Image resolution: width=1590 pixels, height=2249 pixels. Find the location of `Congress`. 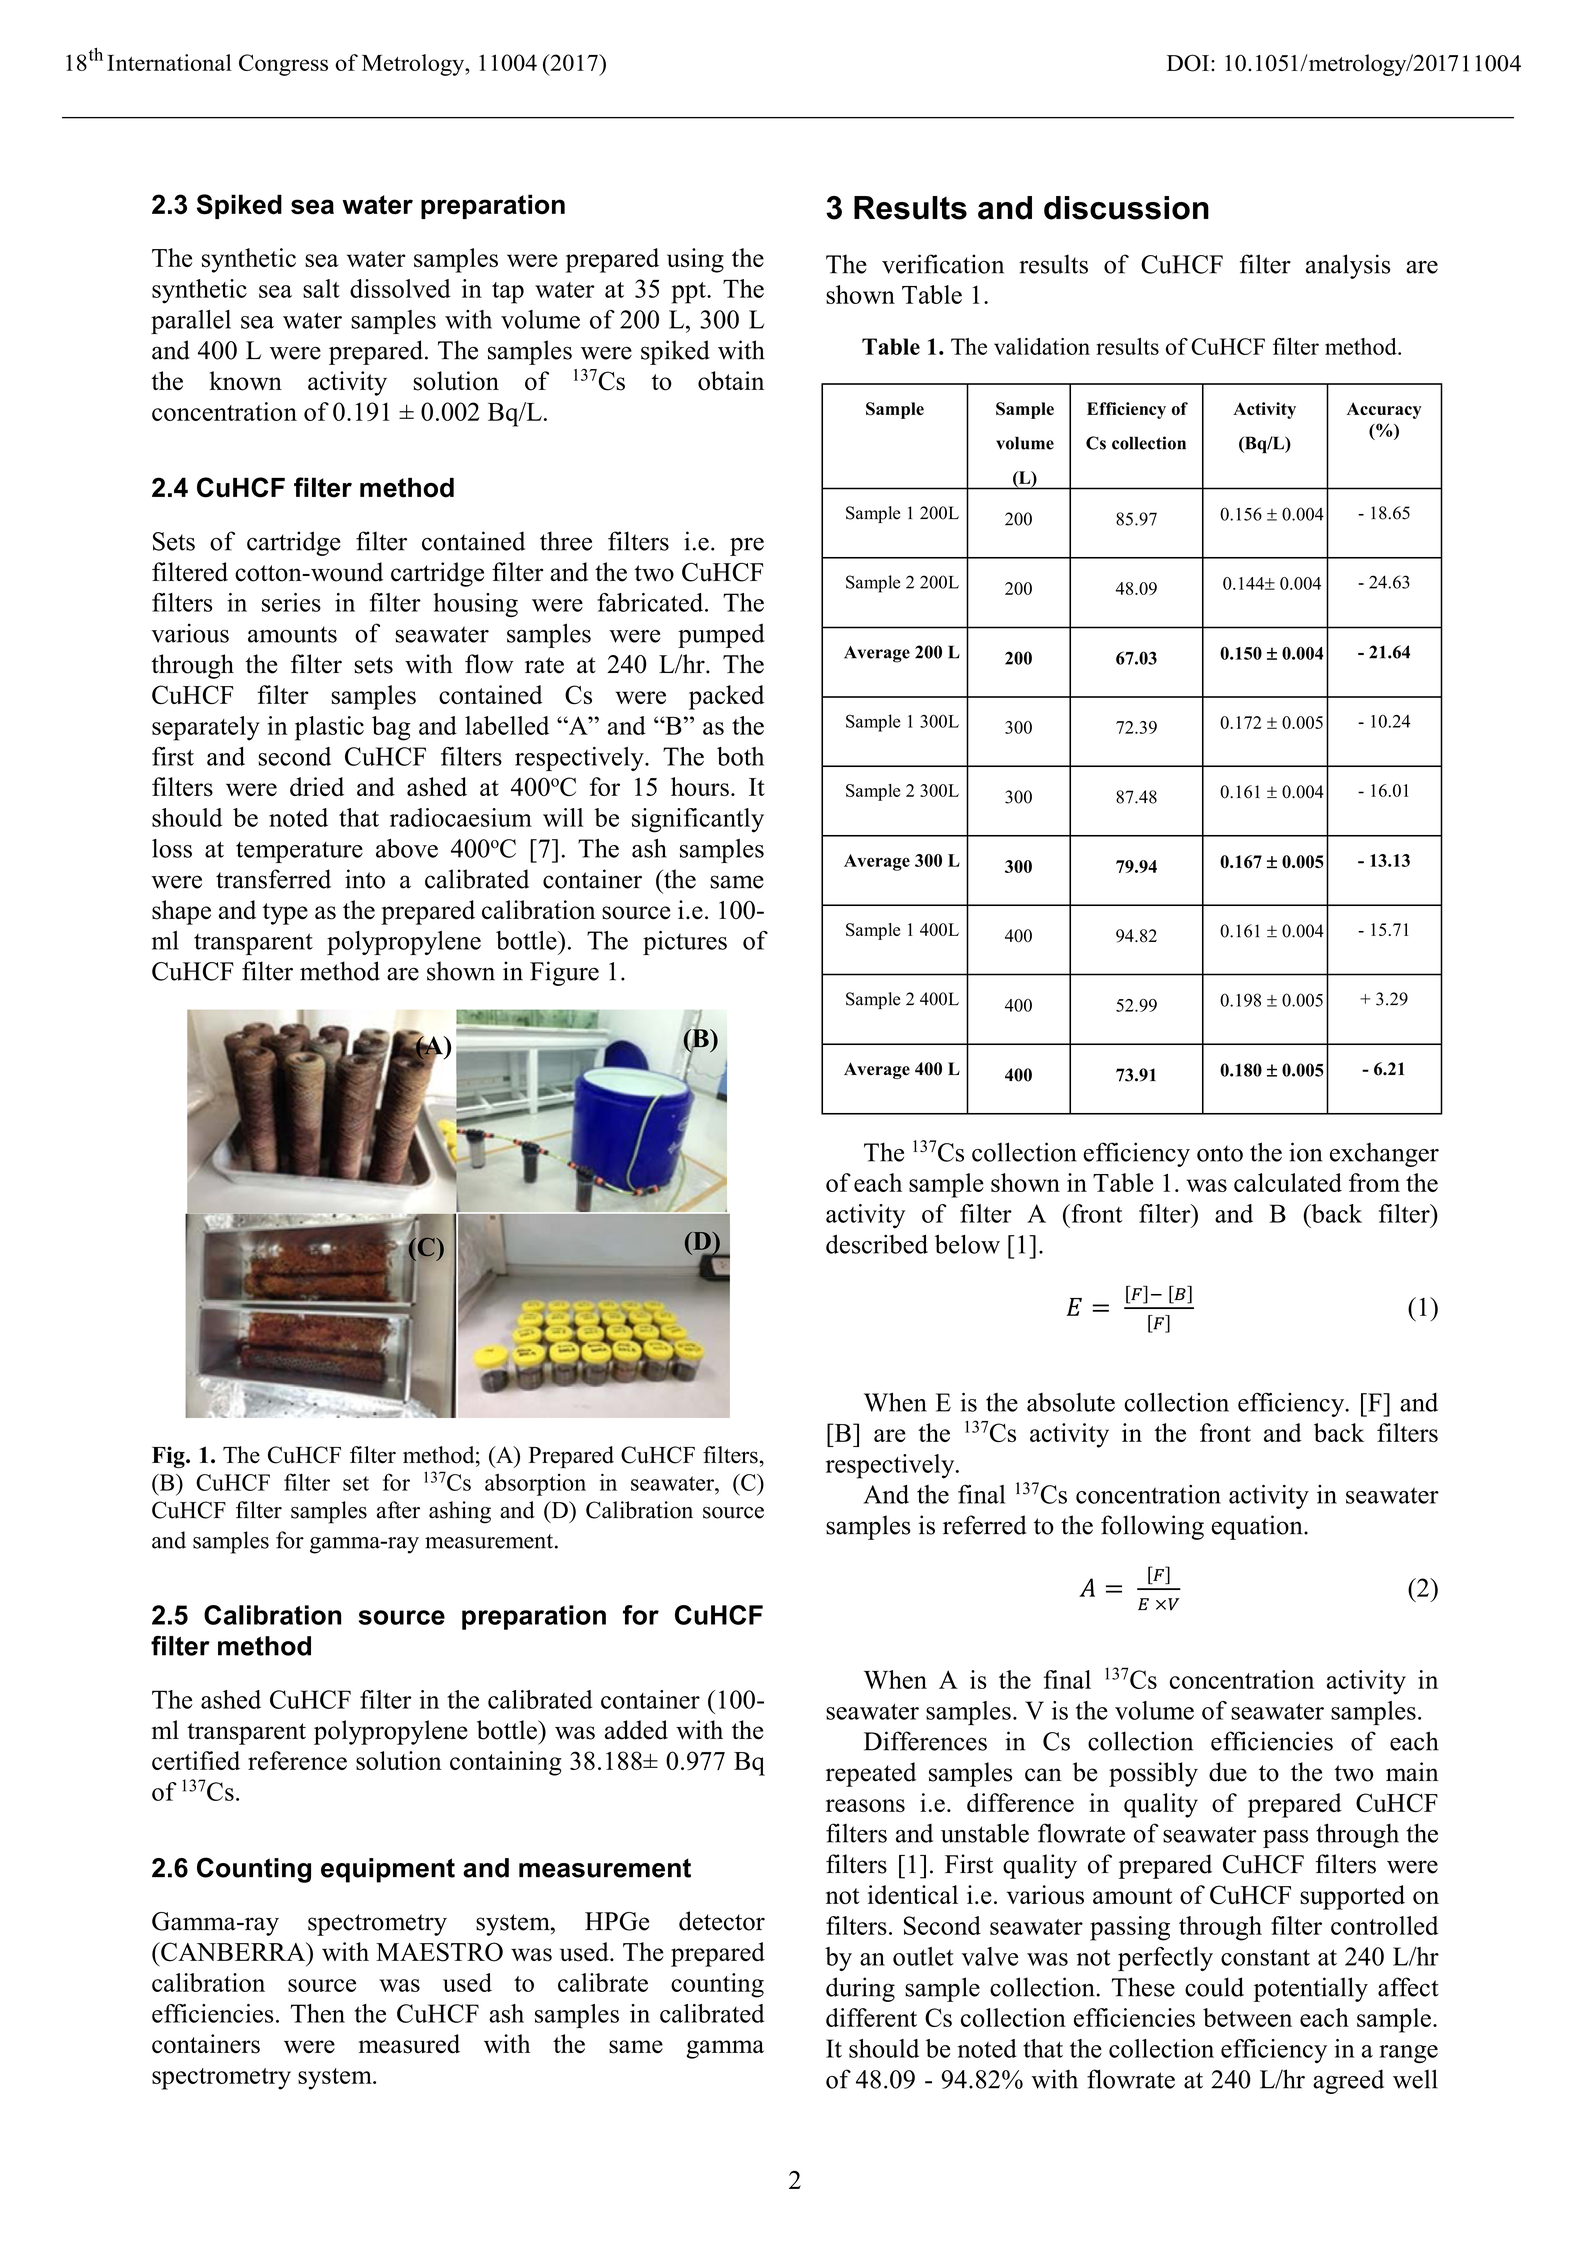

Congress is located at coordinates (283, 65).
